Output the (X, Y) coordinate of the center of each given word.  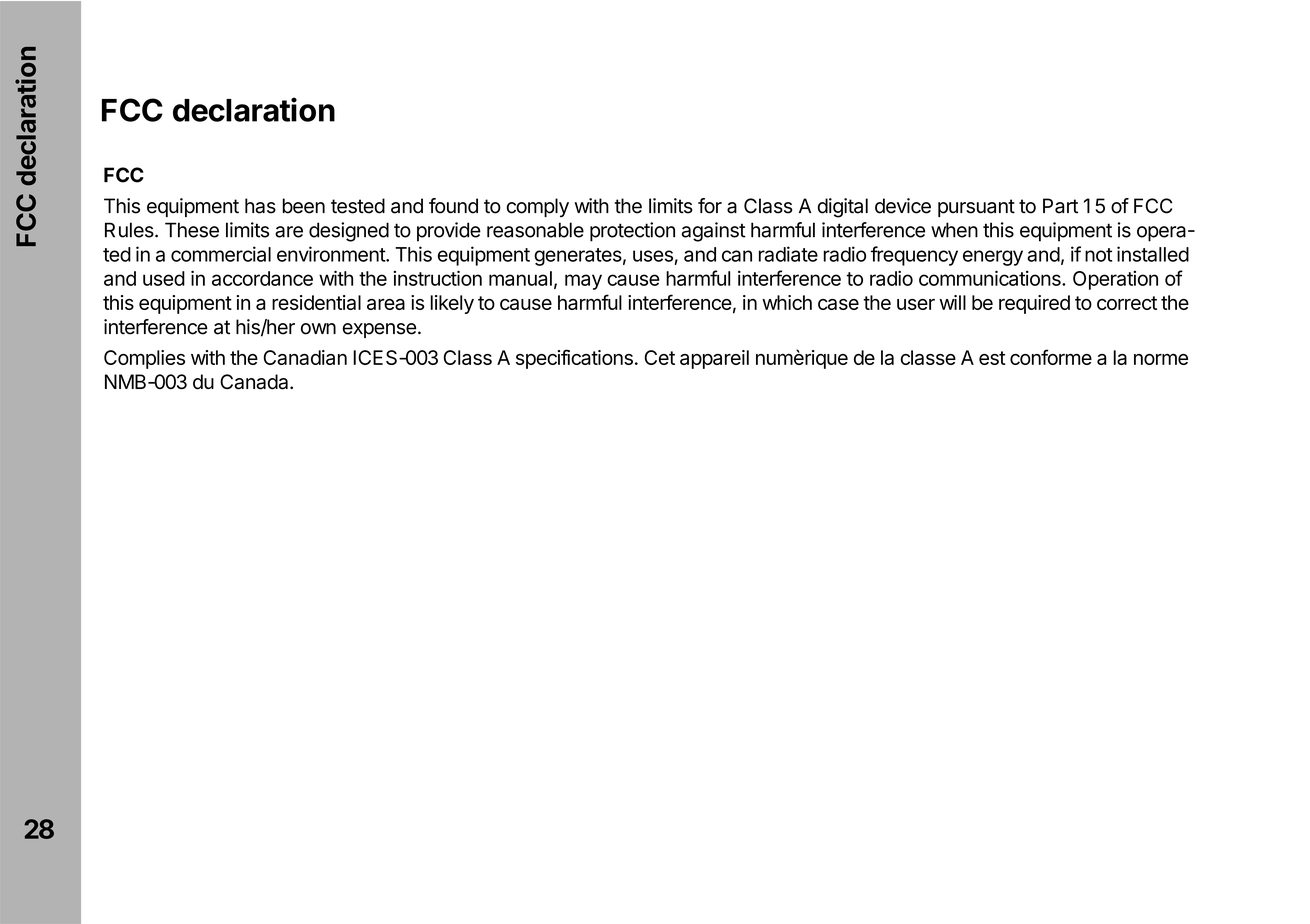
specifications (574, 359)
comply (538, 207)
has (260, 206)
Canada (255, 382)
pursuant (976, 208)
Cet (660, 357)
